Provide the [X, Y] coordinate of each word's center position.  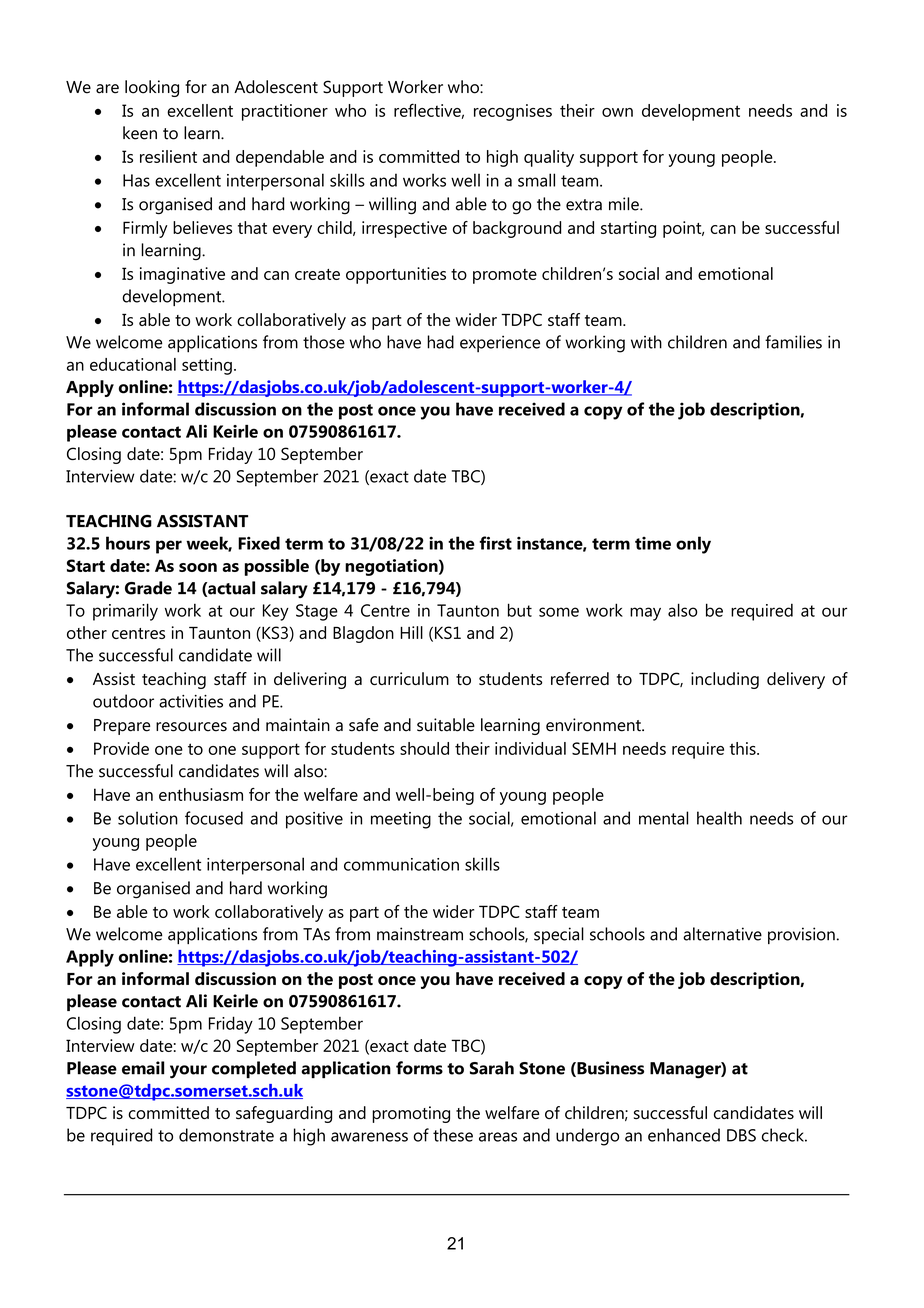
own [617, 112]
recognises [513, 112]
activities [191, 701]
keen [140, 133]
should [424, 748]
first [495, 543]
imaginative [182, 275]
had [440, 342]
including [725, 680]
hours [128, 543]
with [646, 342]
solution [148, 818]
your [188, 1072]
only [693, 545]
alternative [722, 934]
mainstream [420, 934]
